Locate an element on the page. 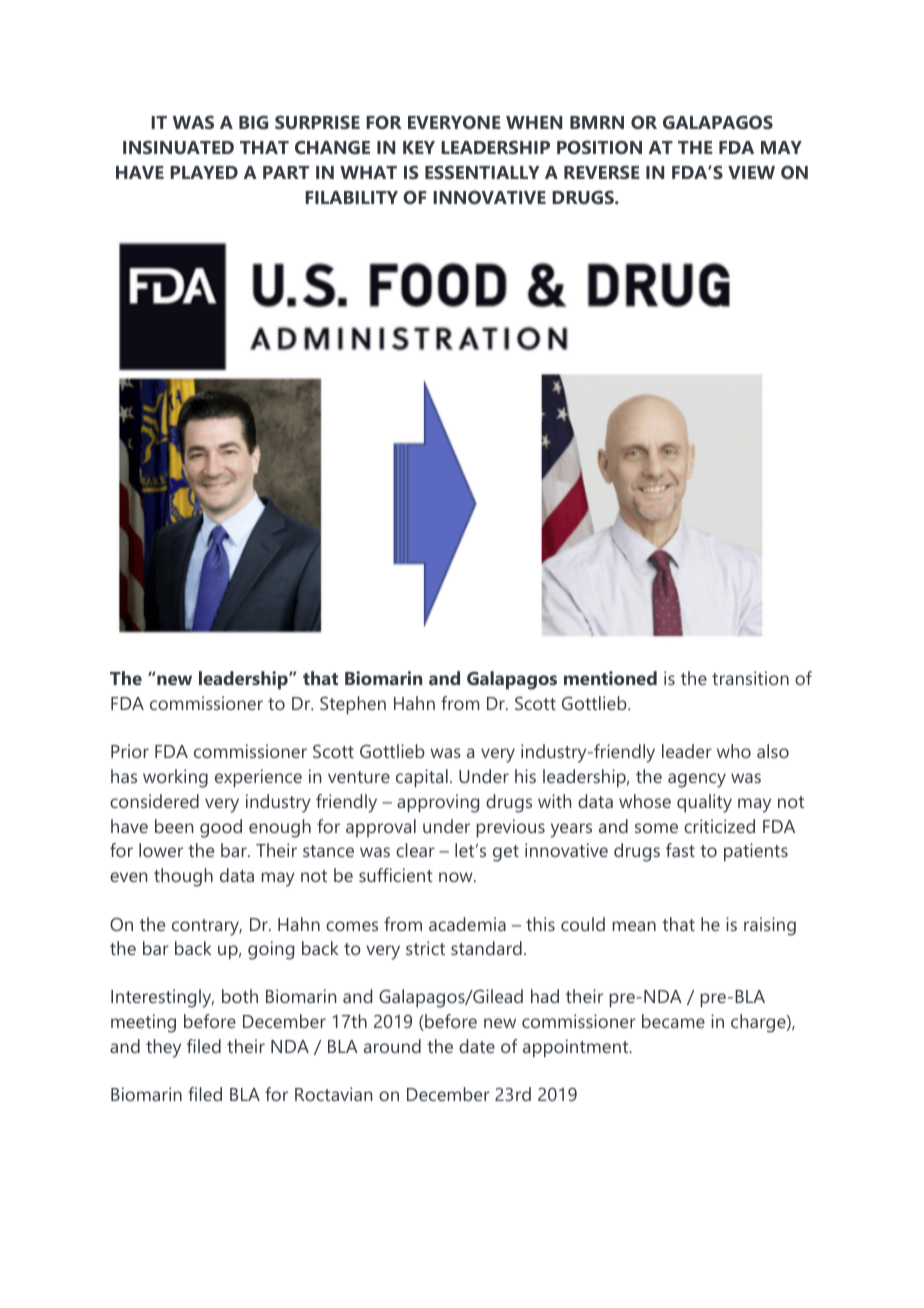 Image resolution: width=924 pixels, height=1308 pixels. INSINUATED is located at coordinates (178, 147).
